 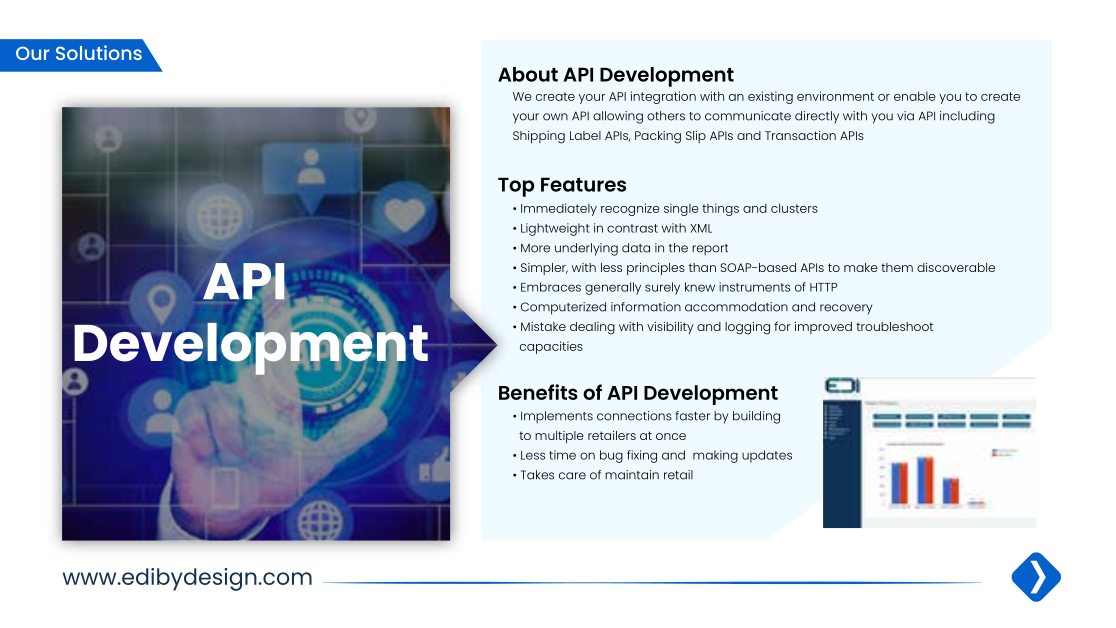 What do you see at coordinates (543, 326) in the page?
I see `Mistake` at bounding box center [543, 326].
